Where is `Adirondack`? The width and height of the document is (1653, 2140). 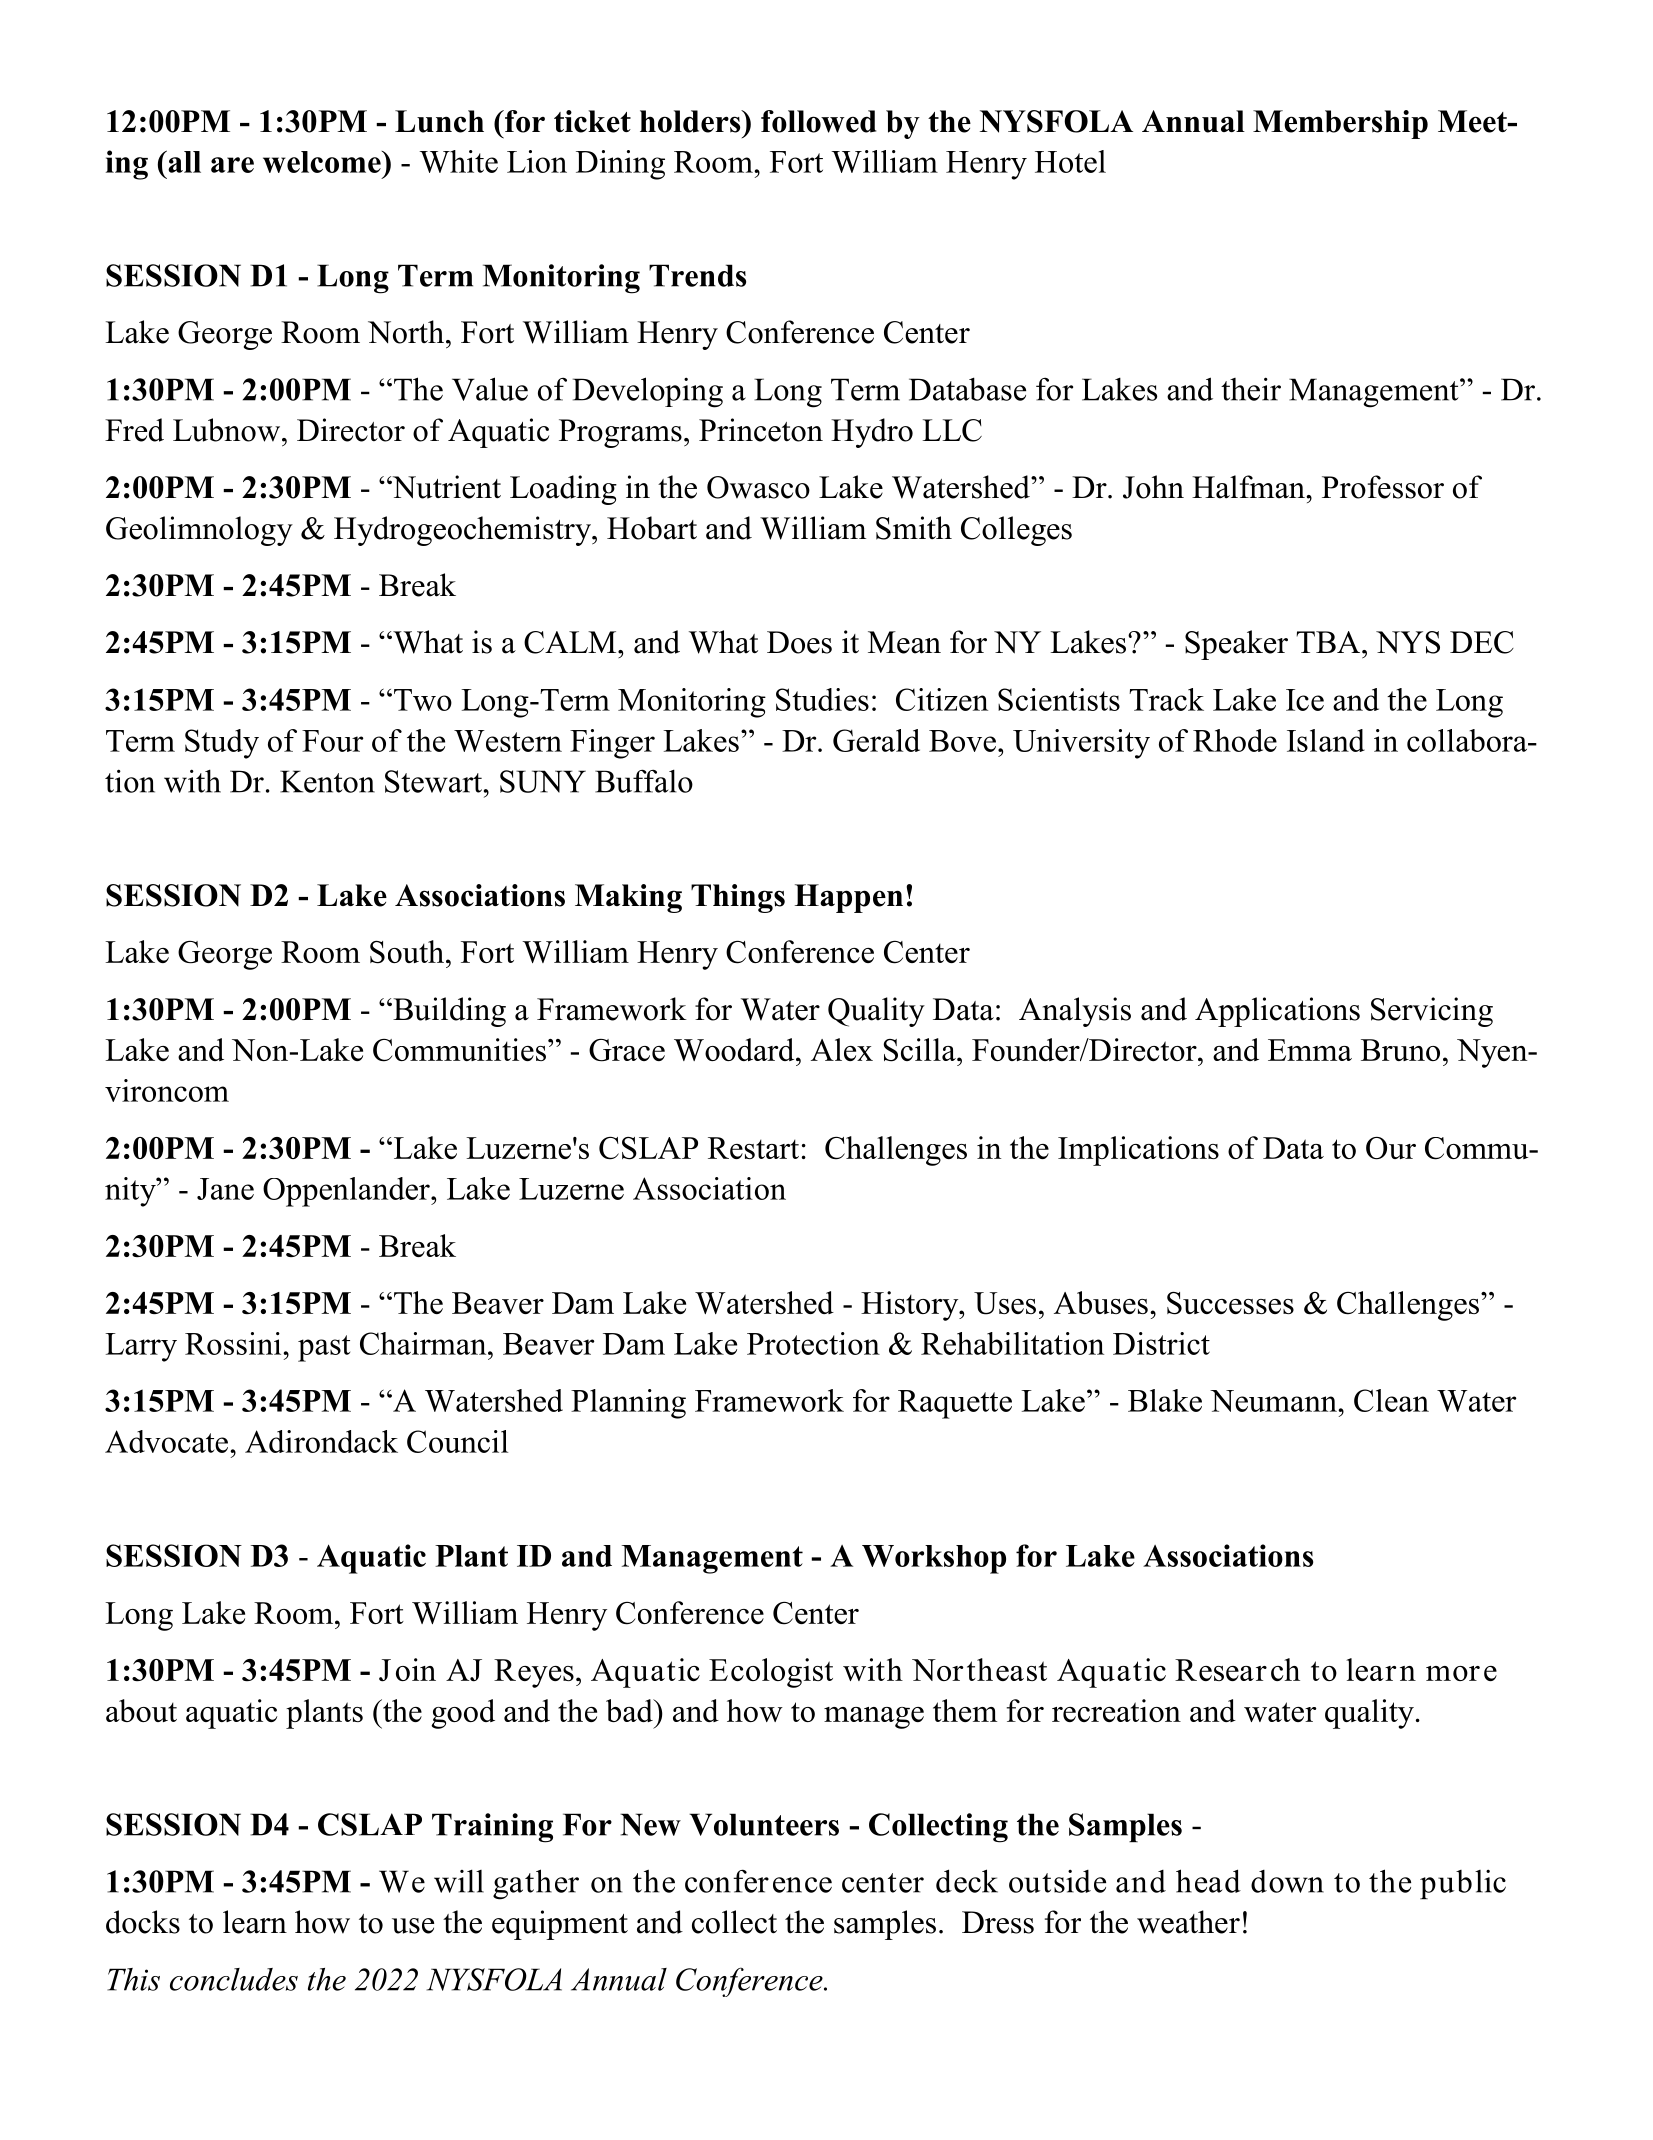 Adirondack is located at coordinates (321, 1441).
